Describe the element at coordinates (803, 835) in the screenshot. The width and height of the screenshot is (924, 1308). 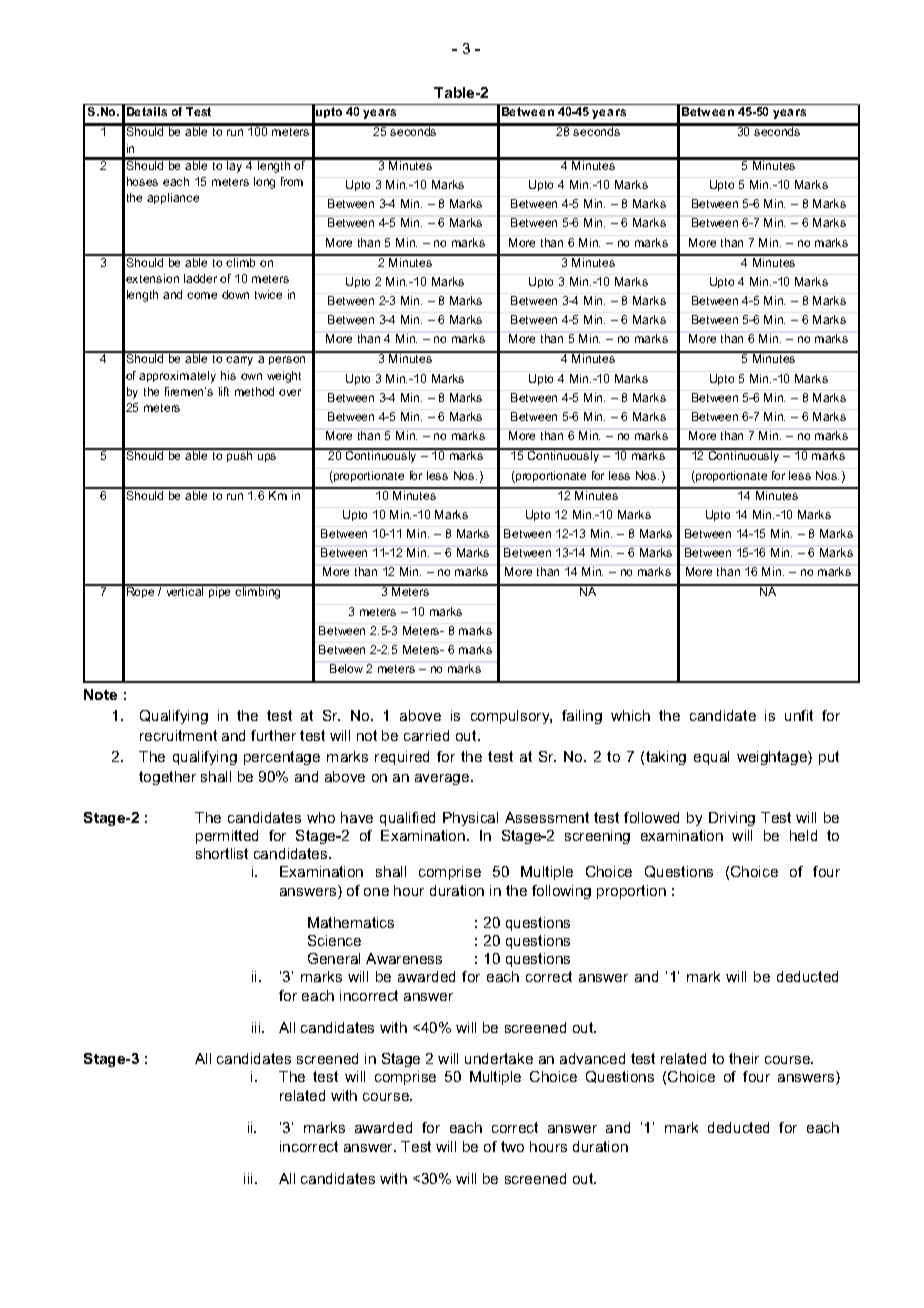
I see `held` at that location.
